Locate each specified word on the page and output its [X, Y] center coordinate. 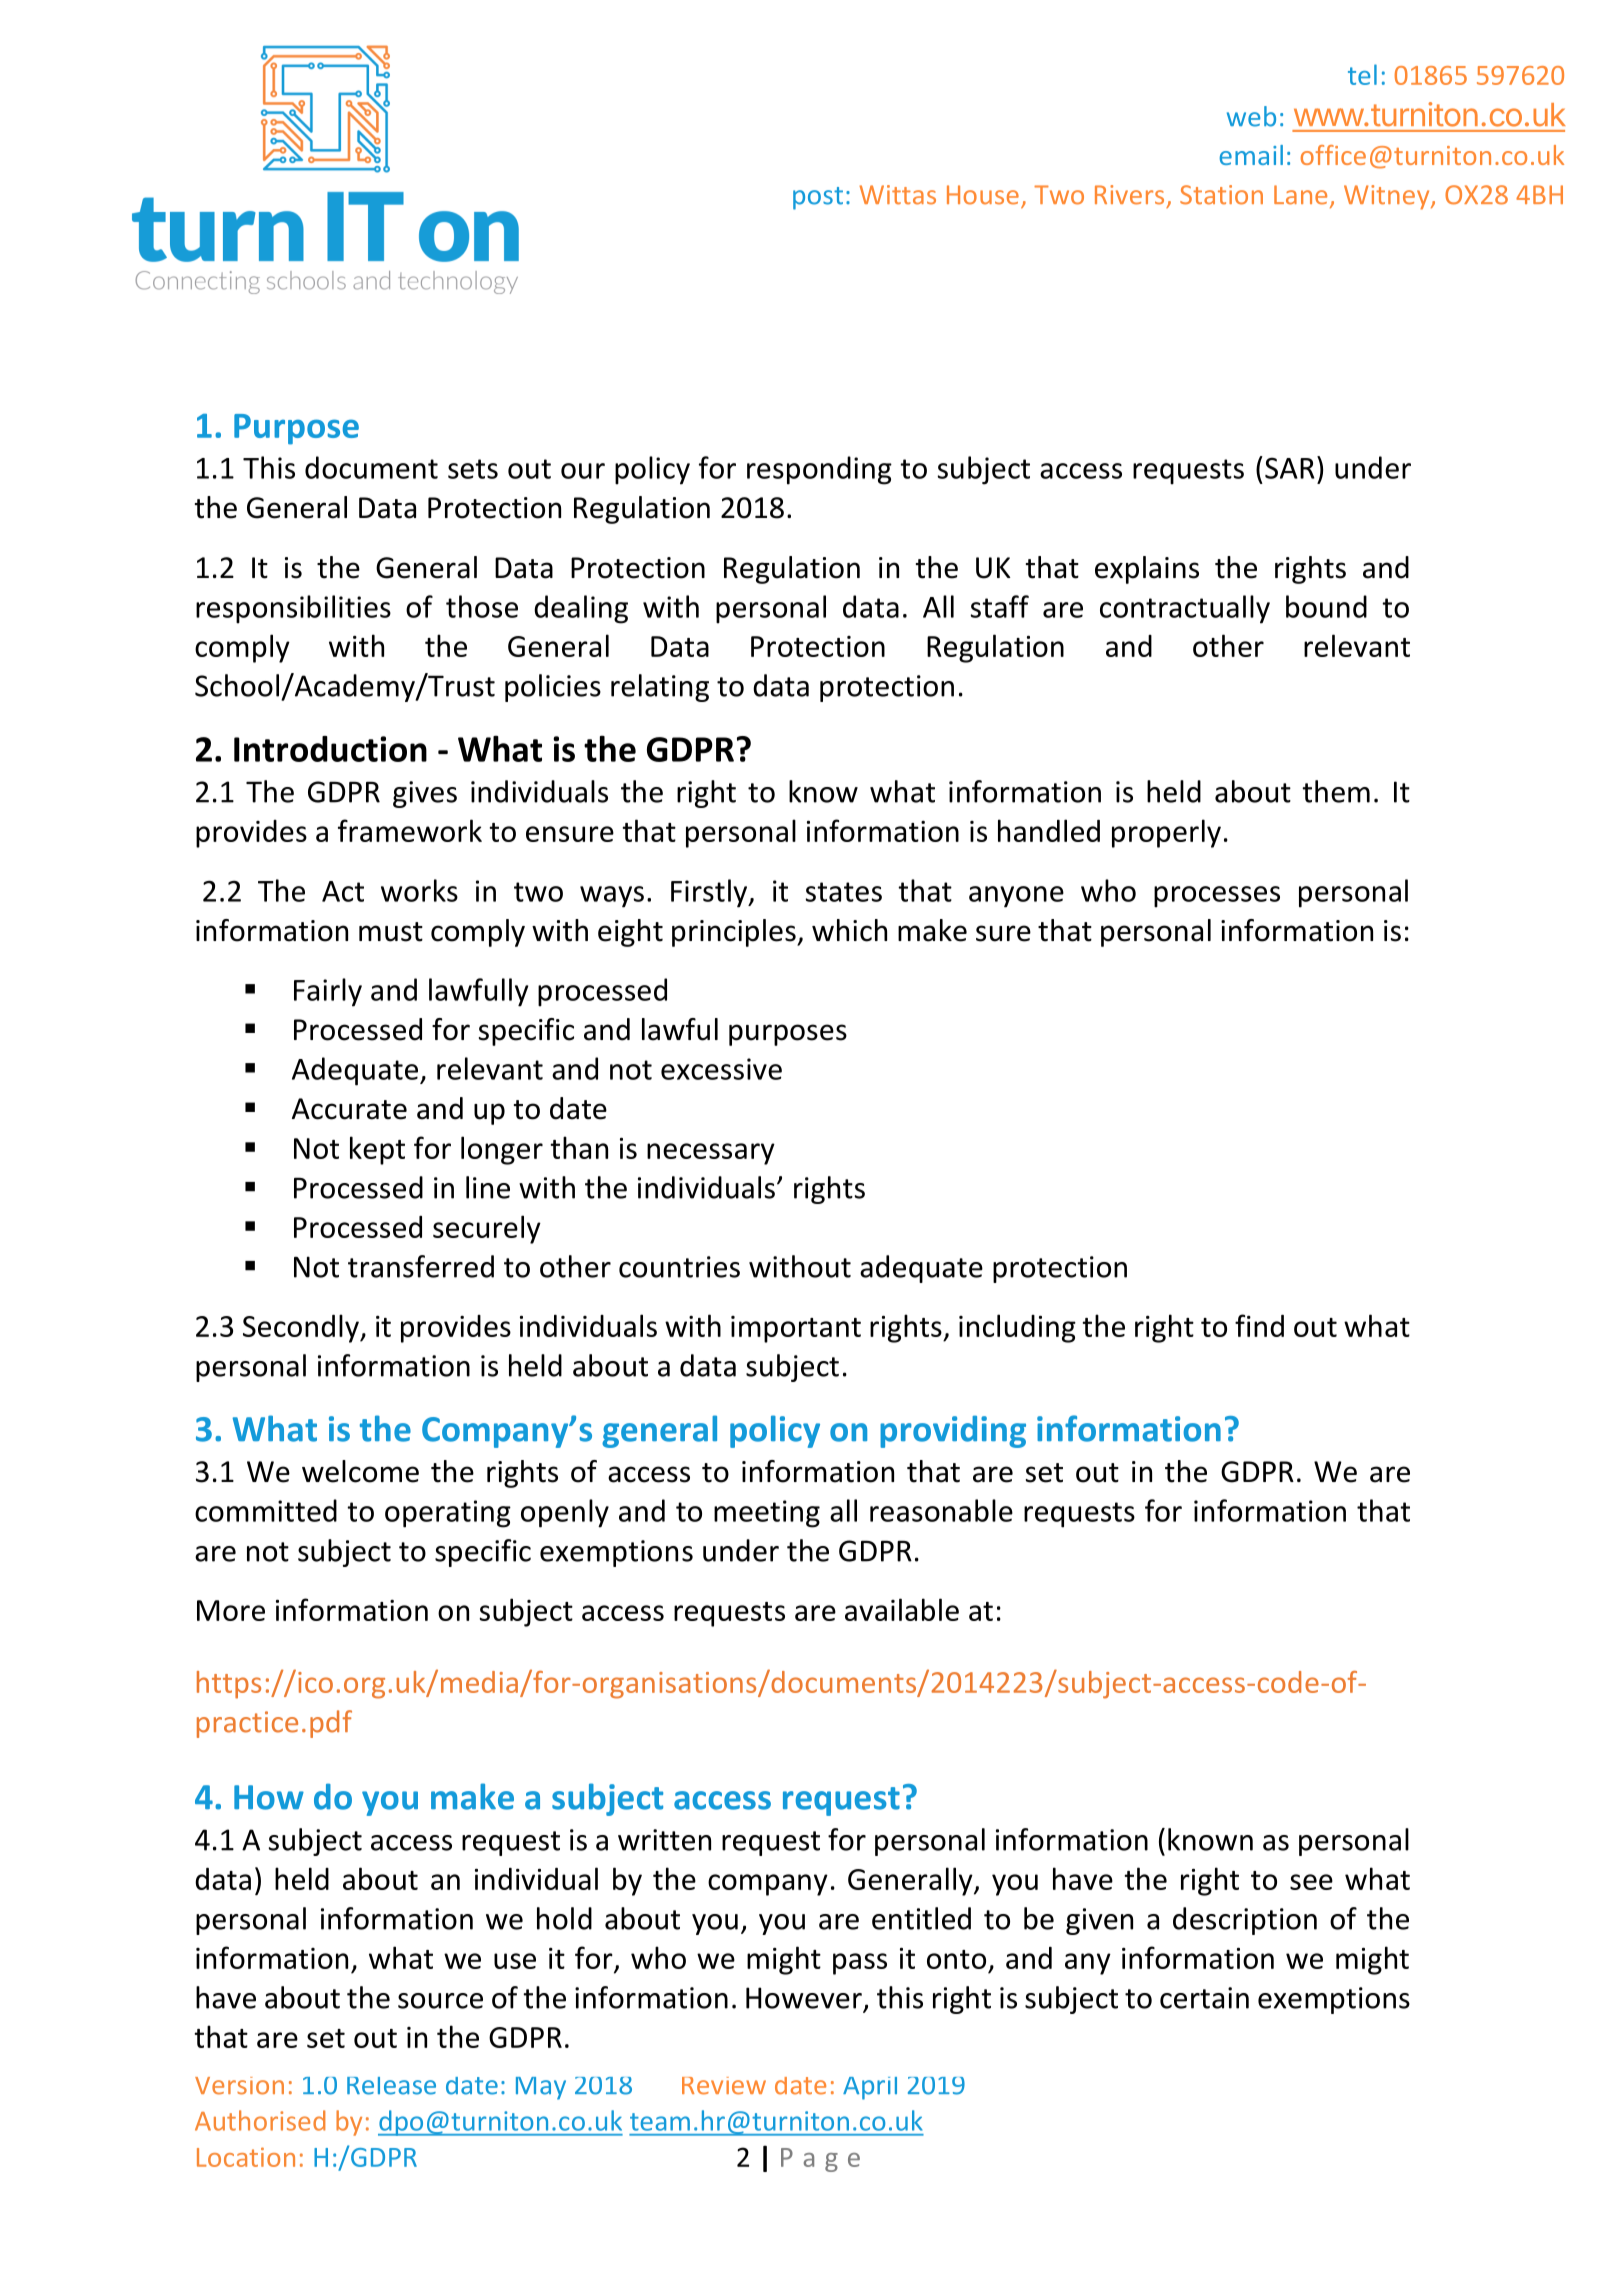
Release [391, 2086]
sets [473, 469]
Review [724, 2086]
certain [1204, 1998]
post [818, 198]
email [1251, 155]
